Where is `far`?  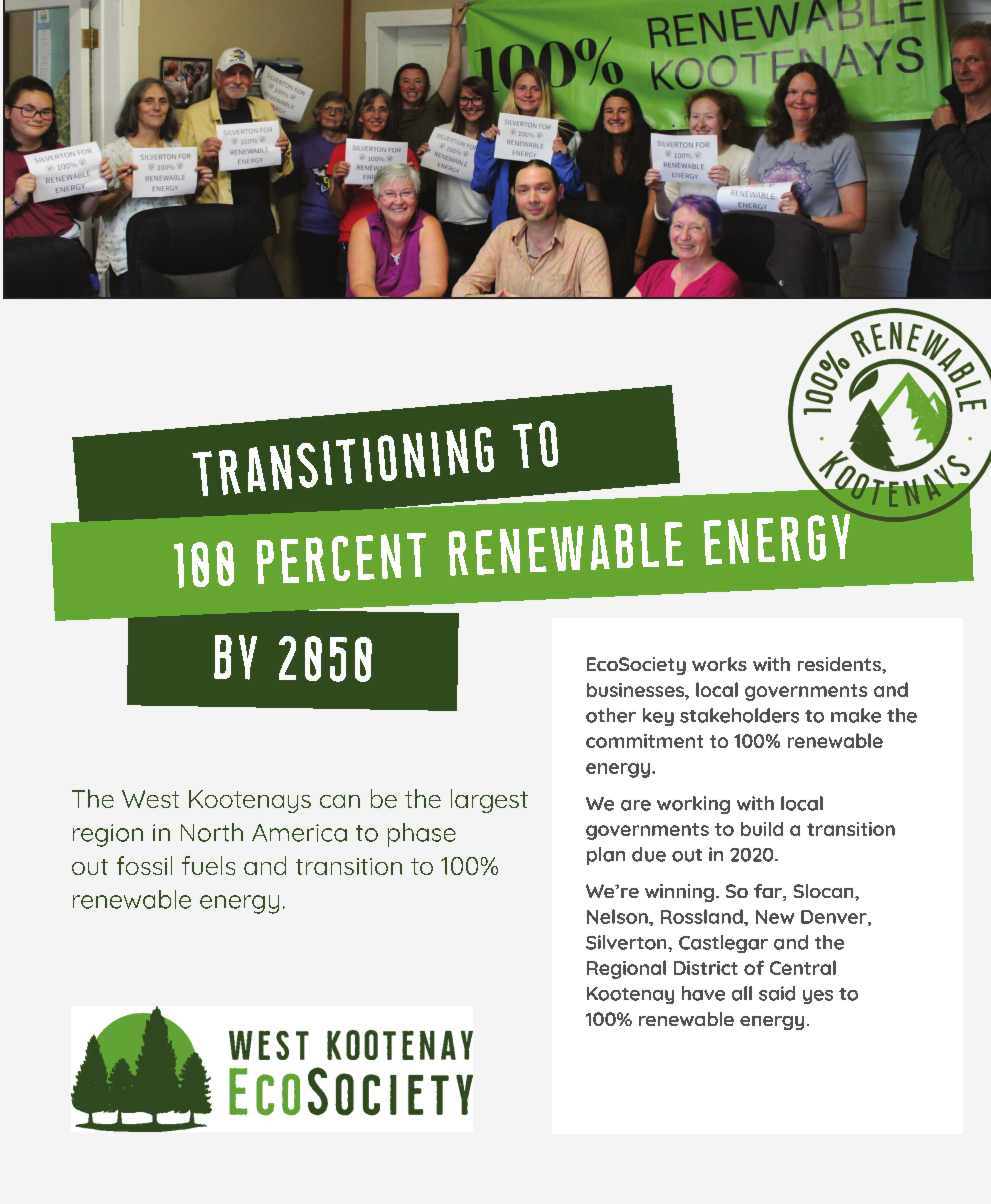
far is located at coordinates (769, 892).
